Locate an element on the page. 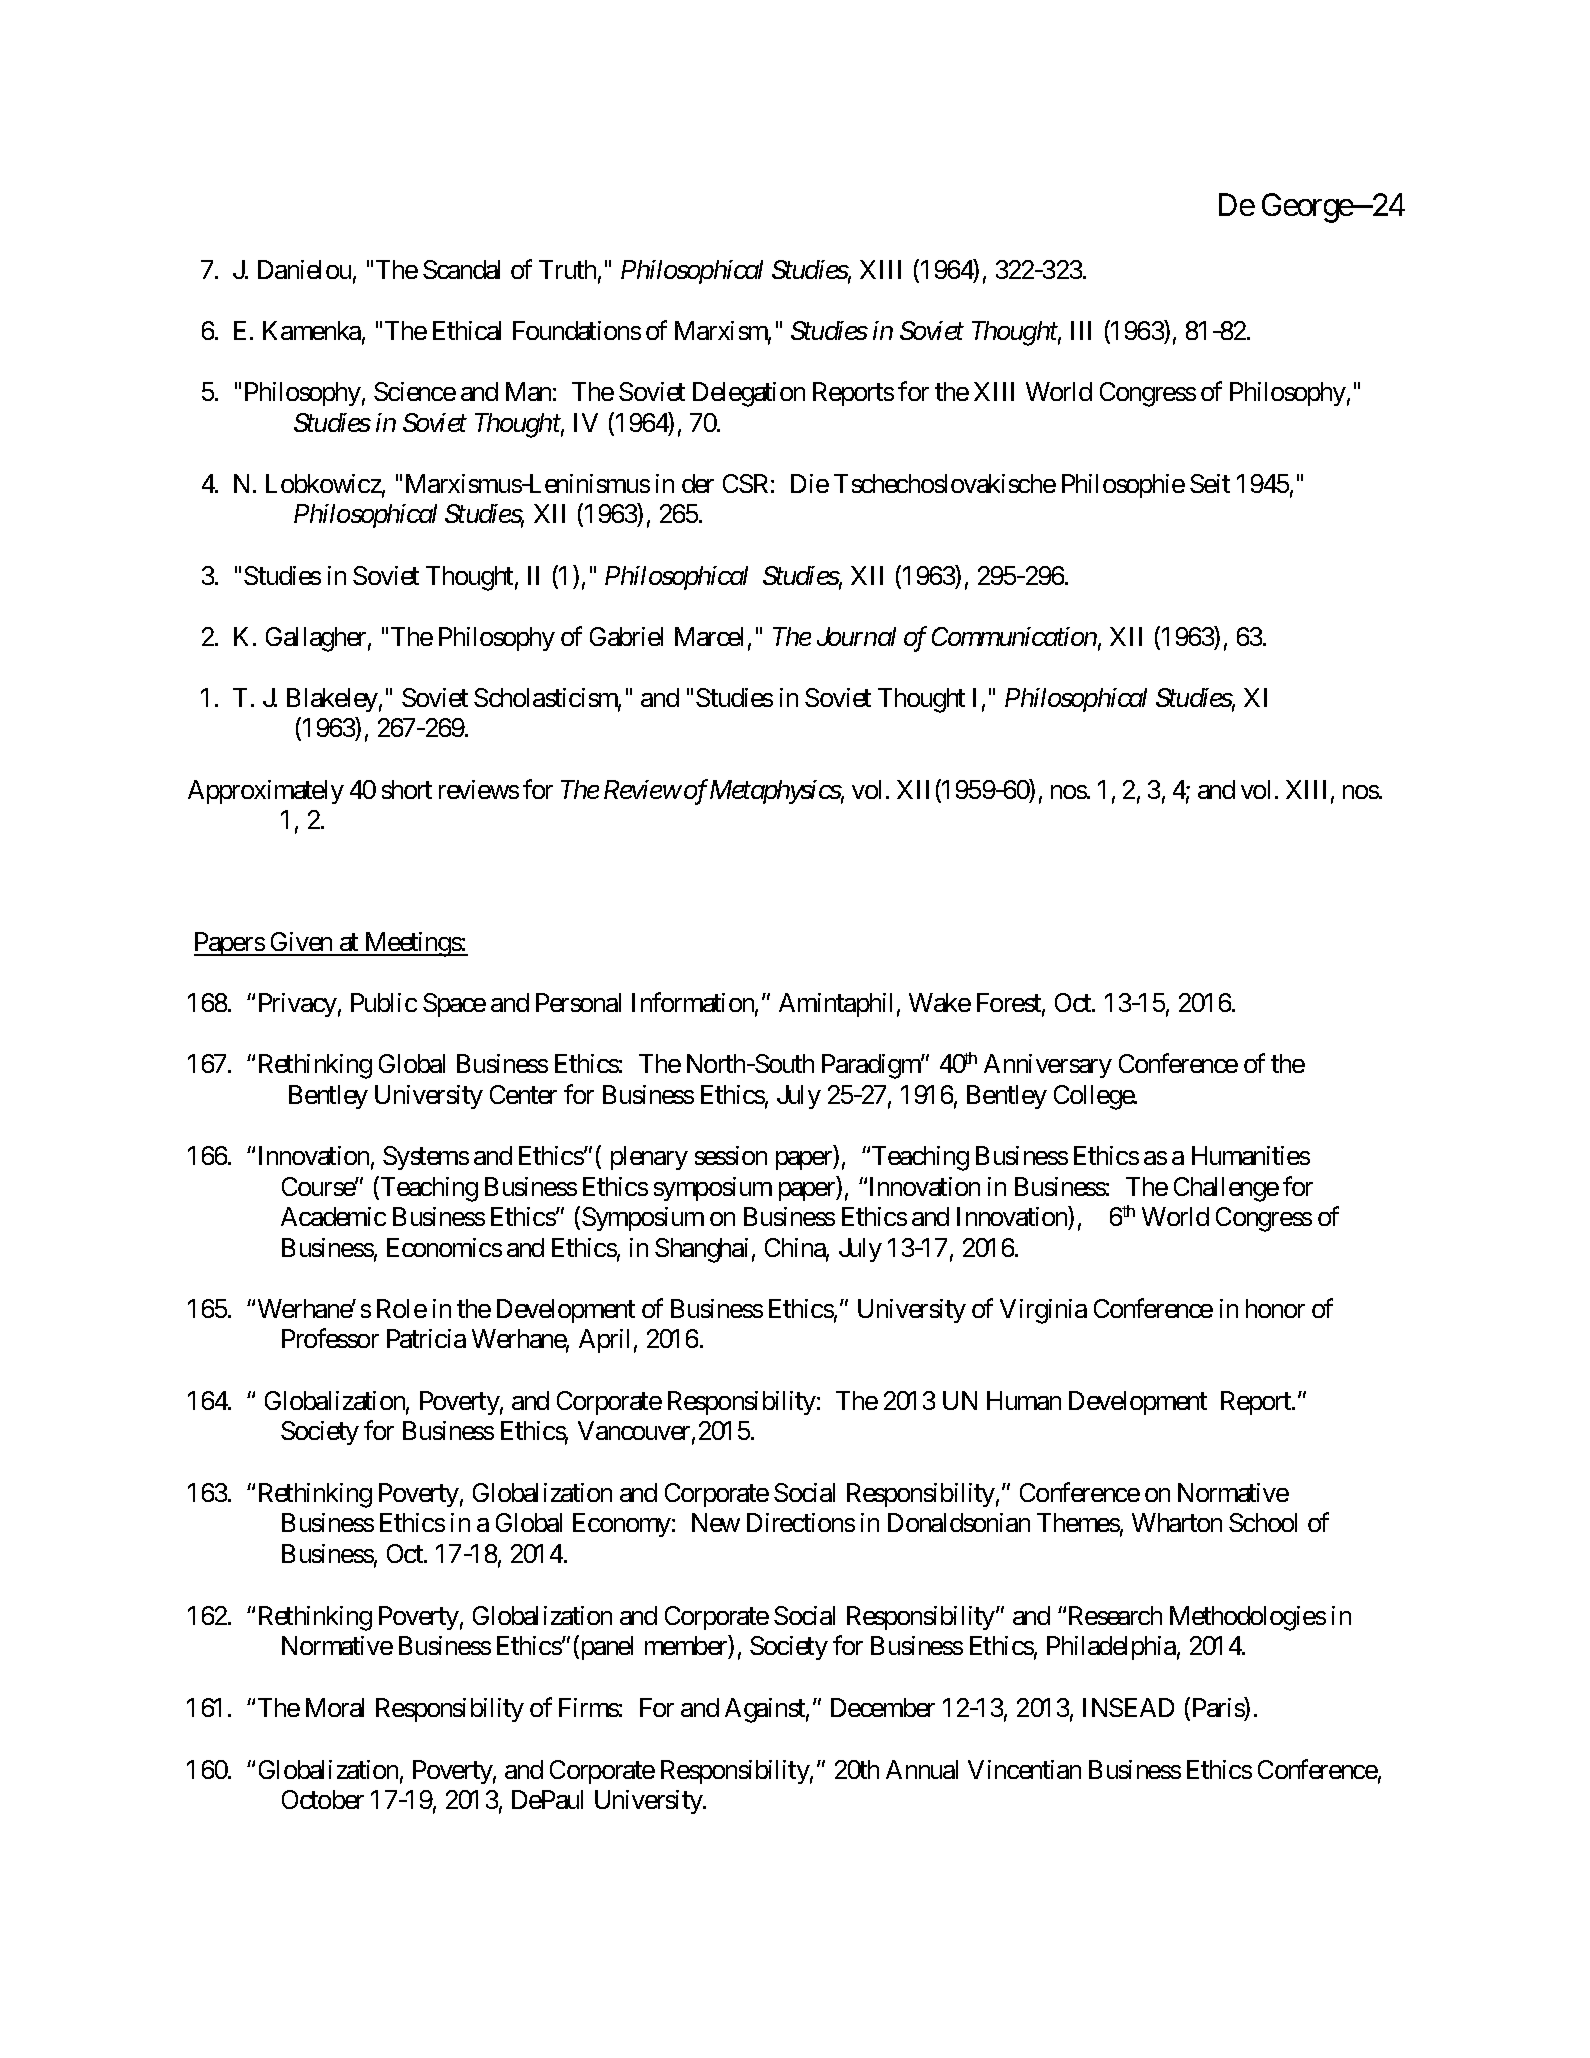  Moral is located at coordinates (335, 1707).
